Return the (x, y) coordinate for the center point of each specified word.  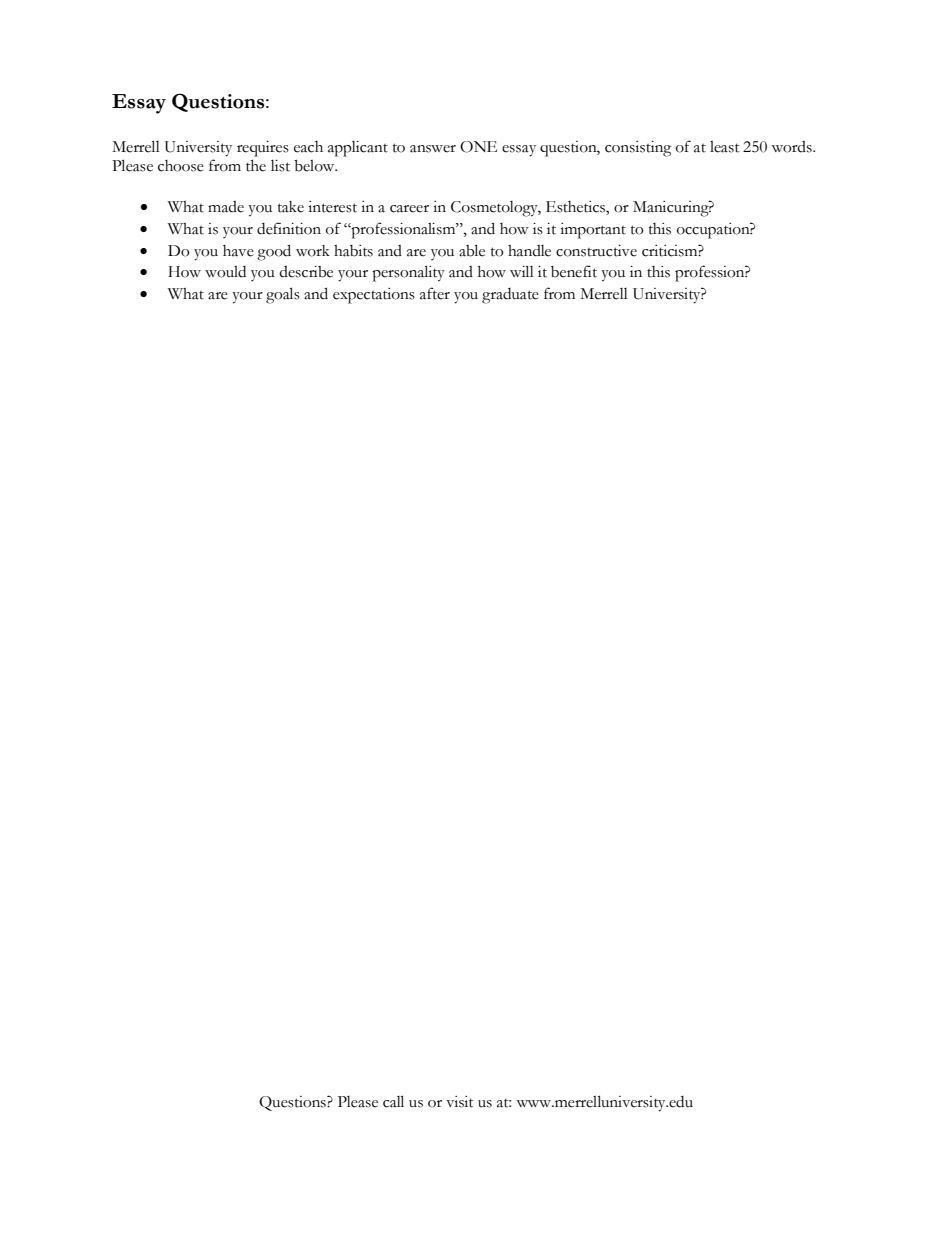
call (393, 1101)
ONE (478, 147)
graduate (510, 296)
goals (283, 295)
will (522, 271)
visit (460, 1102)
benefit (574, 271)
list (280, 166)
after (435, 293)
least (725, 147)
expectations (374, 296)
